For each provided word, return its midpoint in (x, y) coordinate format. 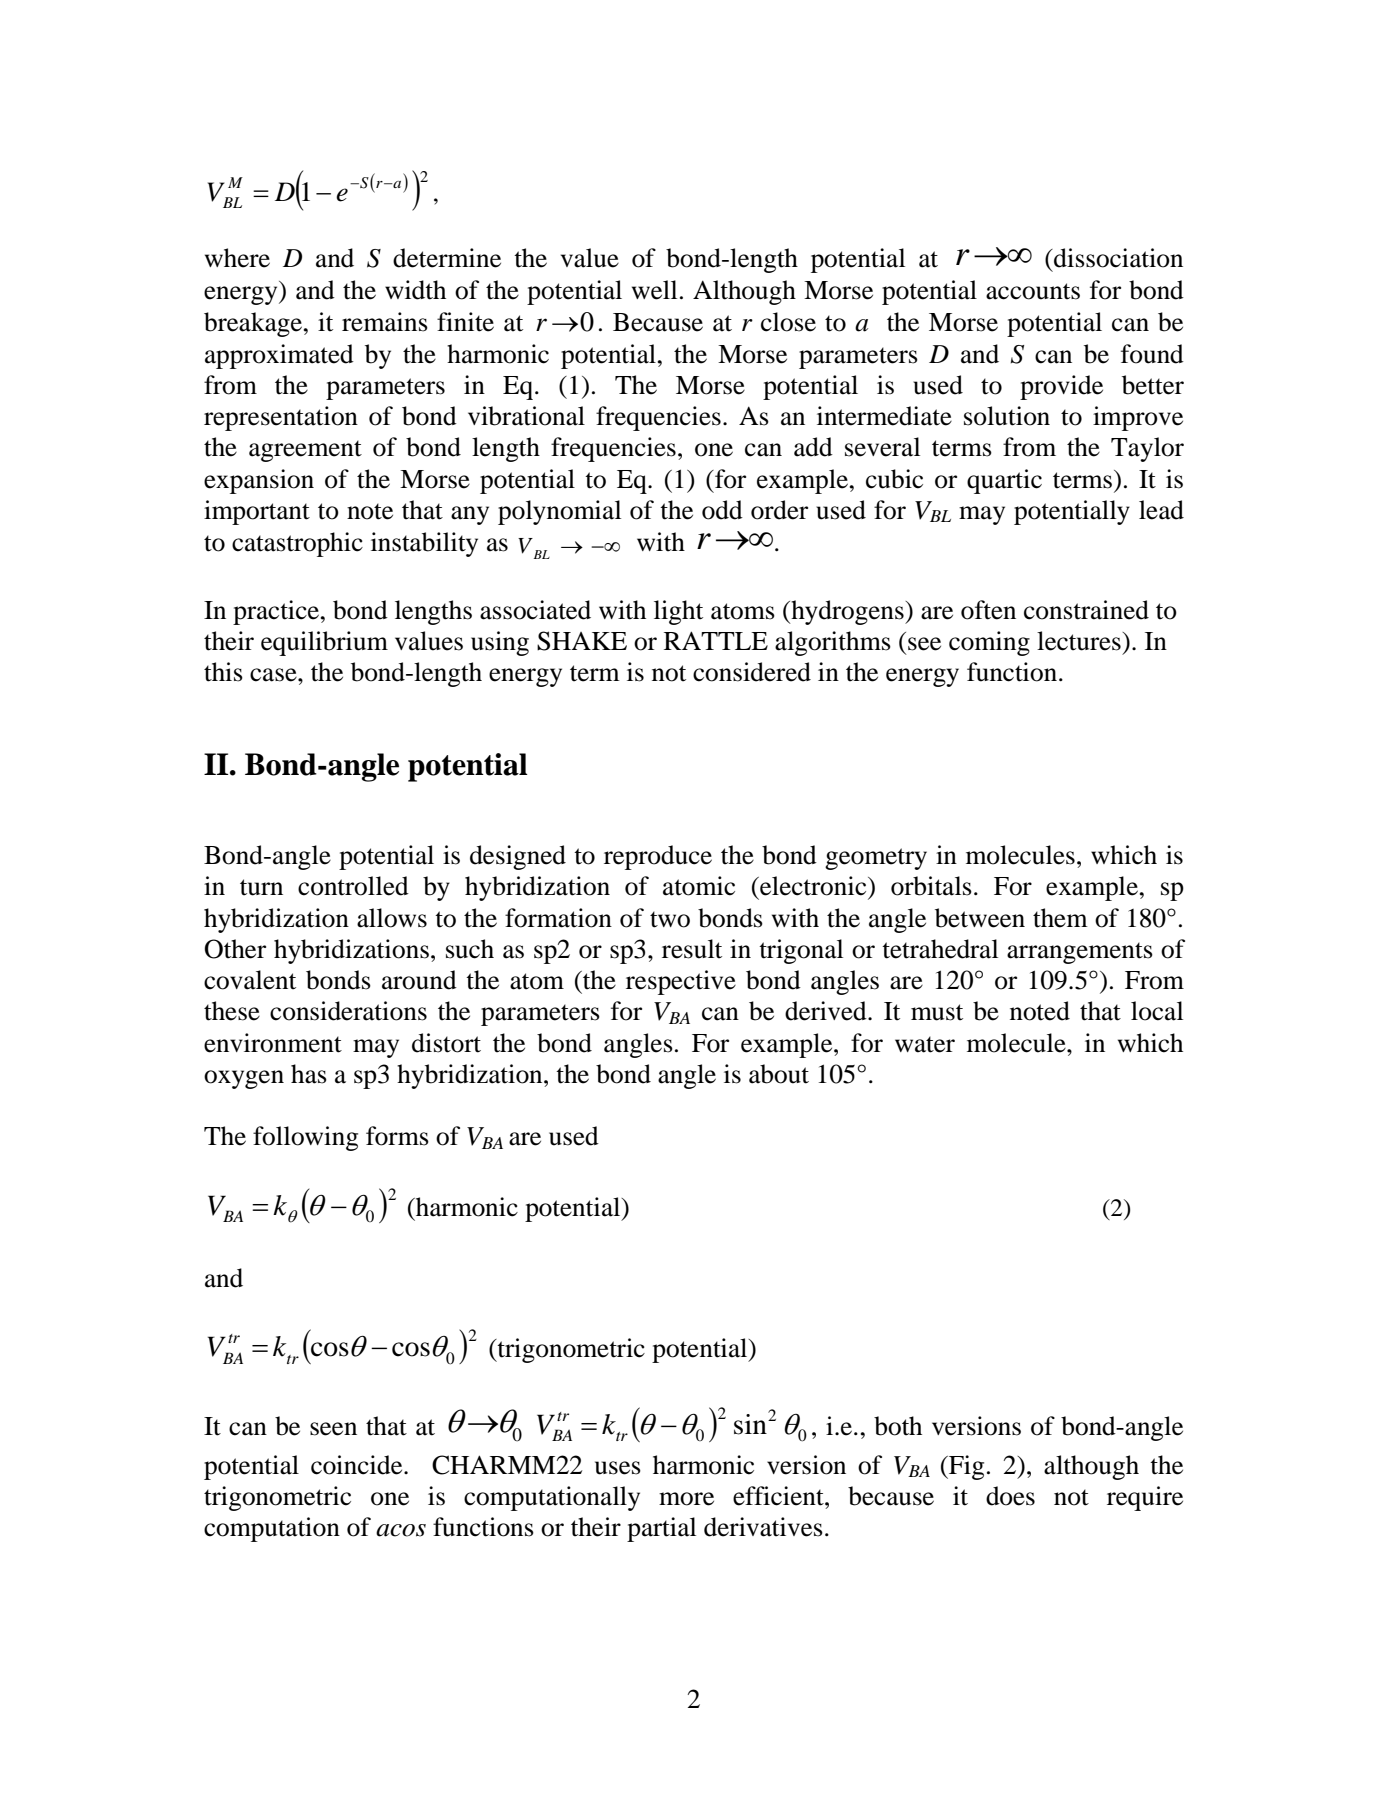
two (670, 919)
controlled (353, 886)
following (305, 1138)
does (1010, 1496)
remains (385, 322)
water (925, 1044)
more (686, 1499)
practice (277, 612)
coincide (358, 1465)
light (678, 612)
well (654, 290)
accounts (1033, 291)
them (1060, 918)
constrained (1086, 610)
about (779, 1074)
